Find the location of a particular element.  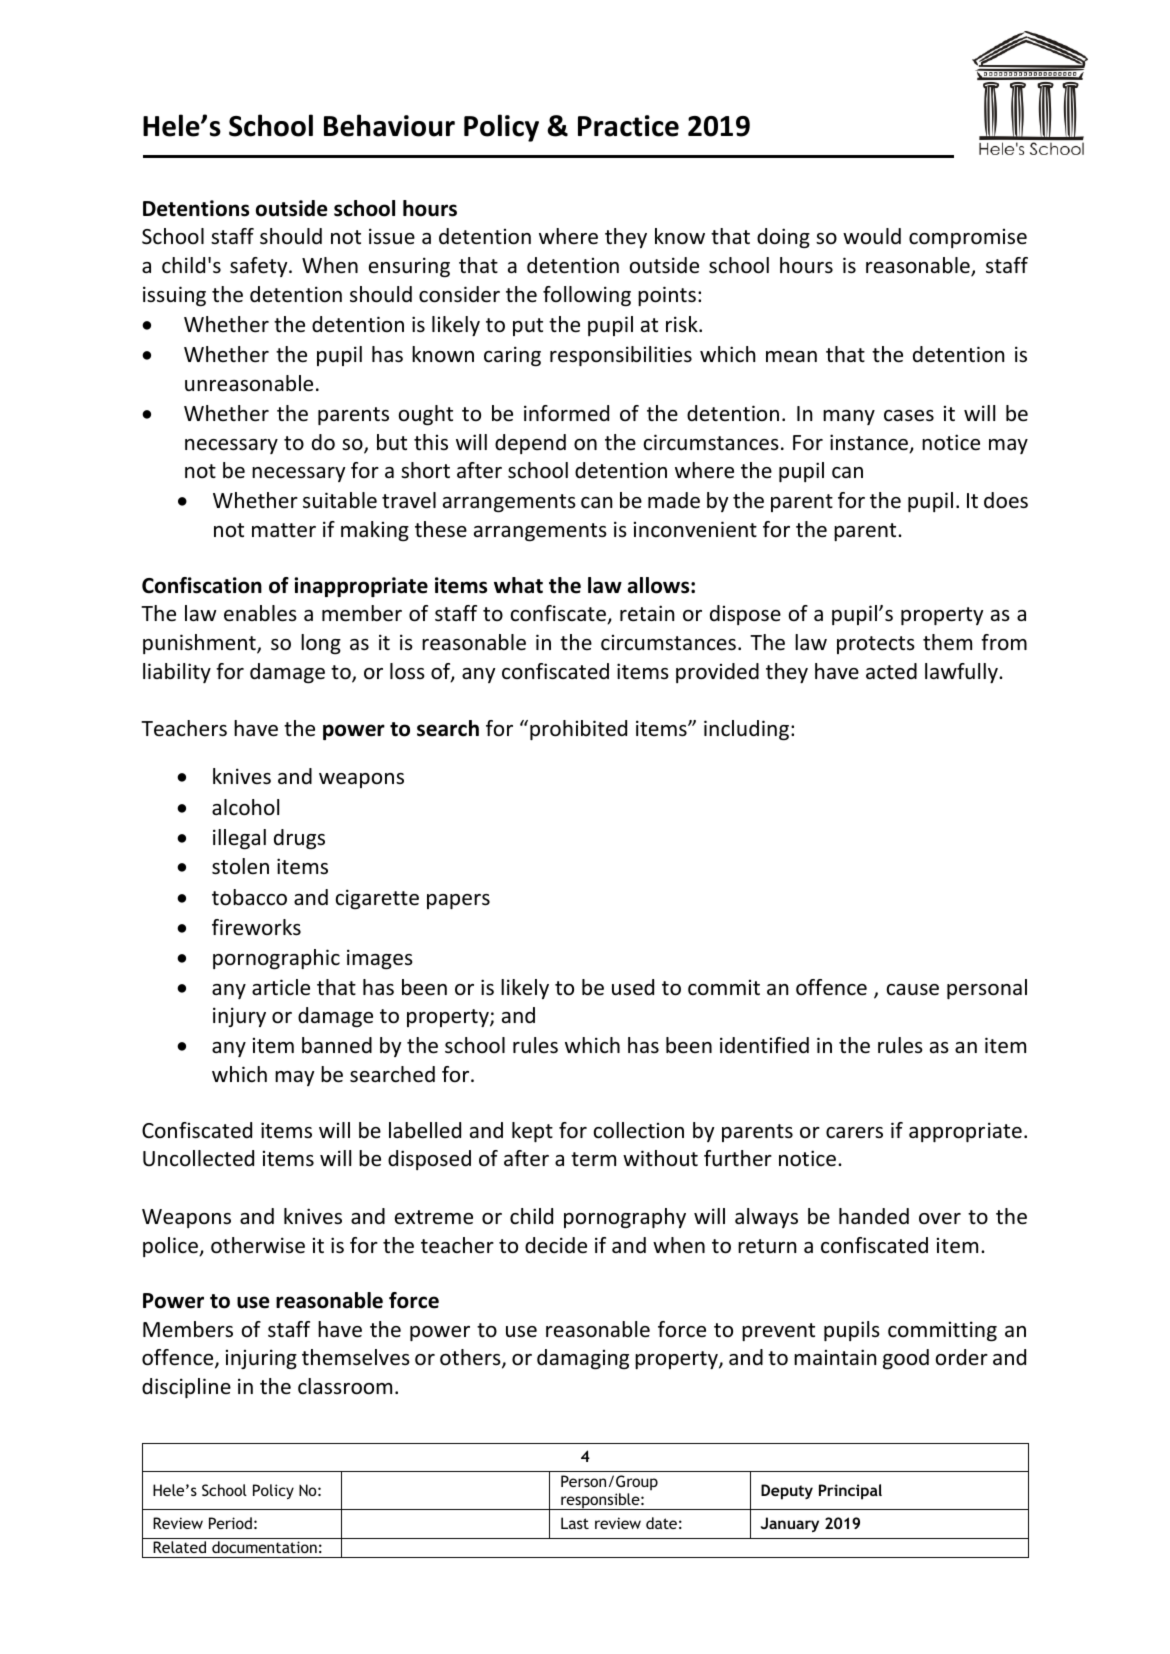

cases is located at coordinates (909, 416).
